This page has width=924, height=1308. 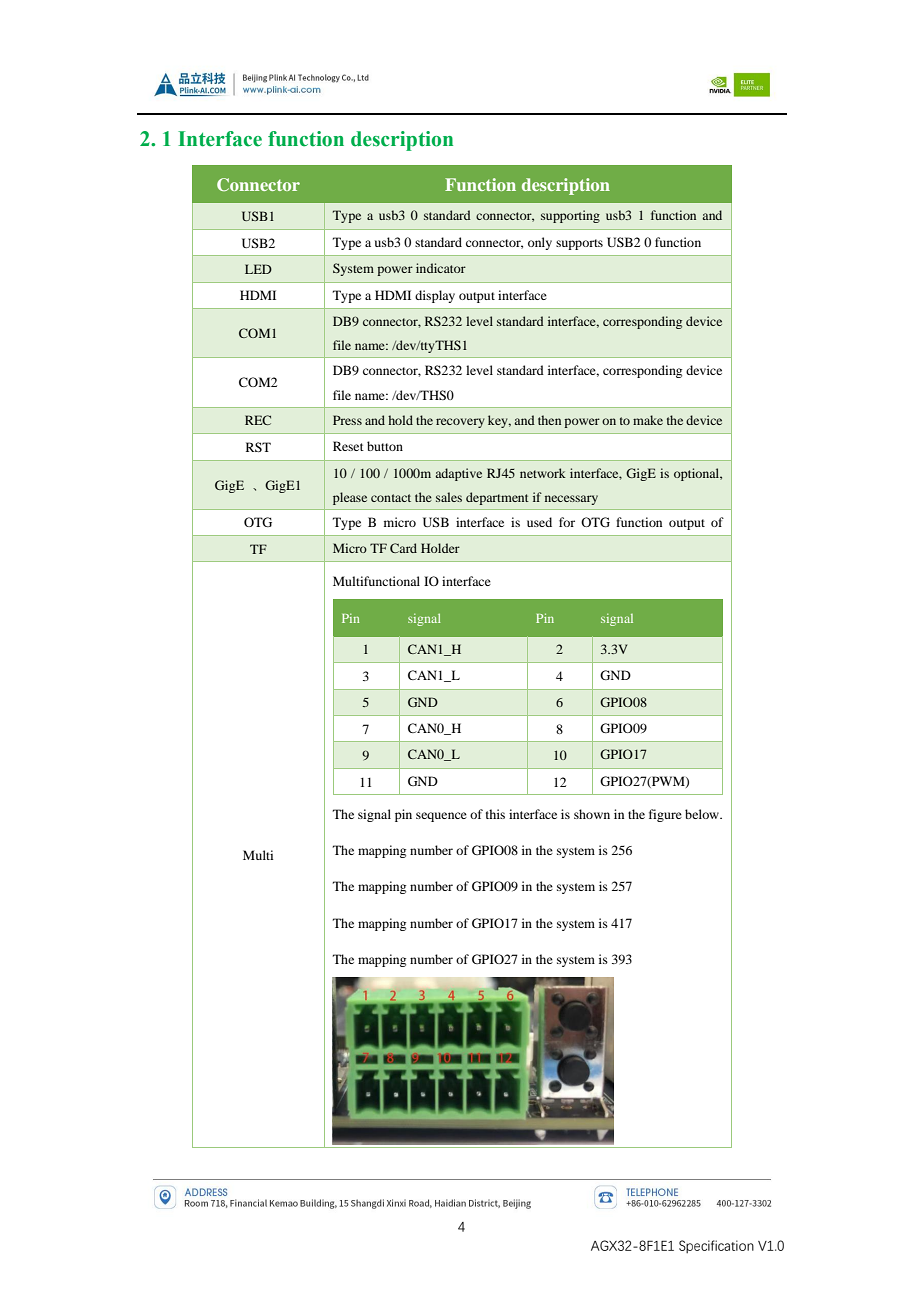 What do you see at coordinates (497, 498) in the page?
I see `department` at bounding box center [497, 498].
